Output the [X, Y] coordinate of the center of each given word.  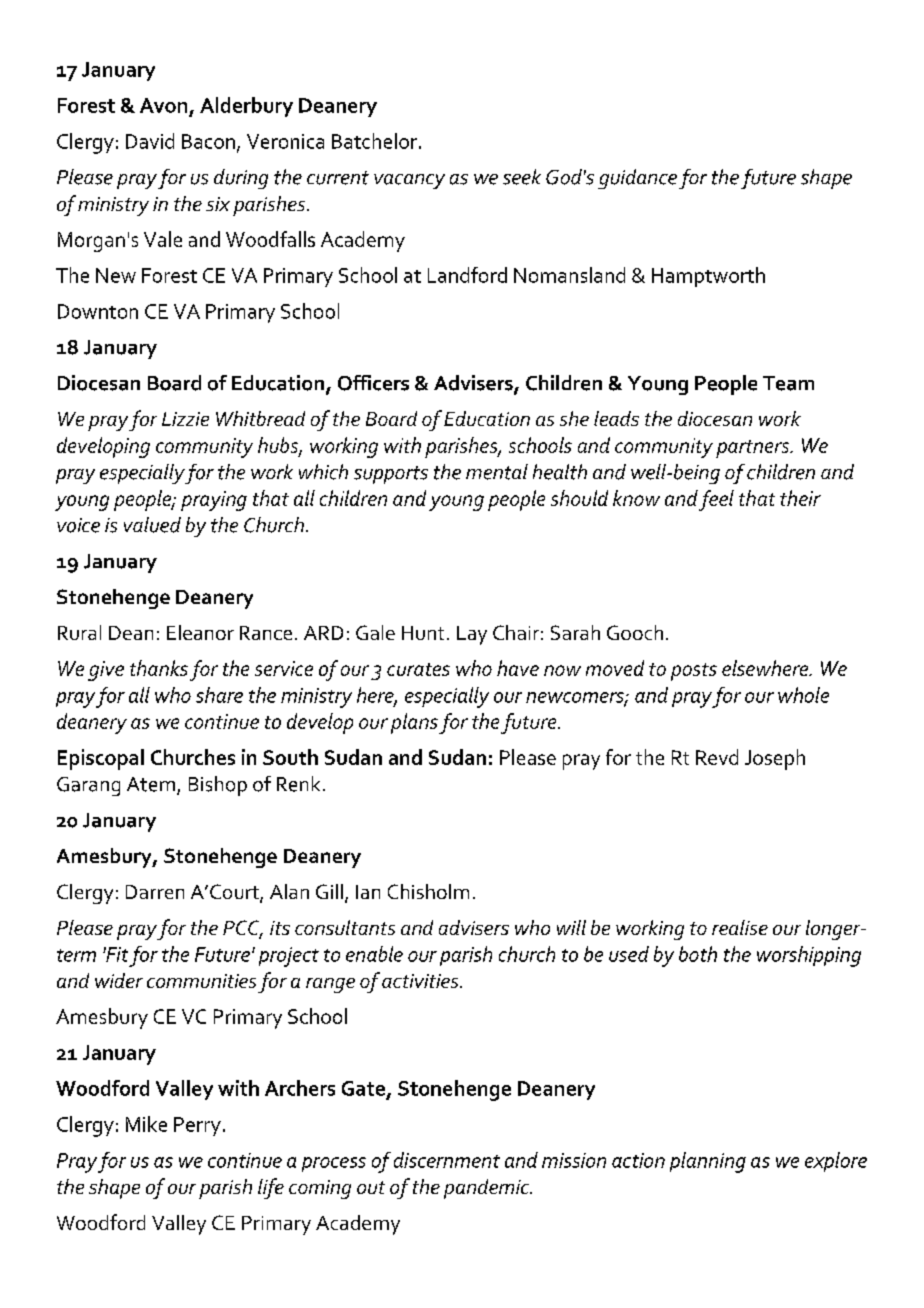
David [150, 141]
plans [414, 723]
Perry [197, 1126]
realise [740, 927]
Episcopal [101, 759]
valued [152, 525]
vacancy [409, 181]
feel [716, 500]
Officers [373, 383]
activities [421, 981]
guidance [637, 179]
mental [497, 472]
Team [788, 383]
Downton [98, 311]
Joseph [775, 759]
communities [201, 981]
